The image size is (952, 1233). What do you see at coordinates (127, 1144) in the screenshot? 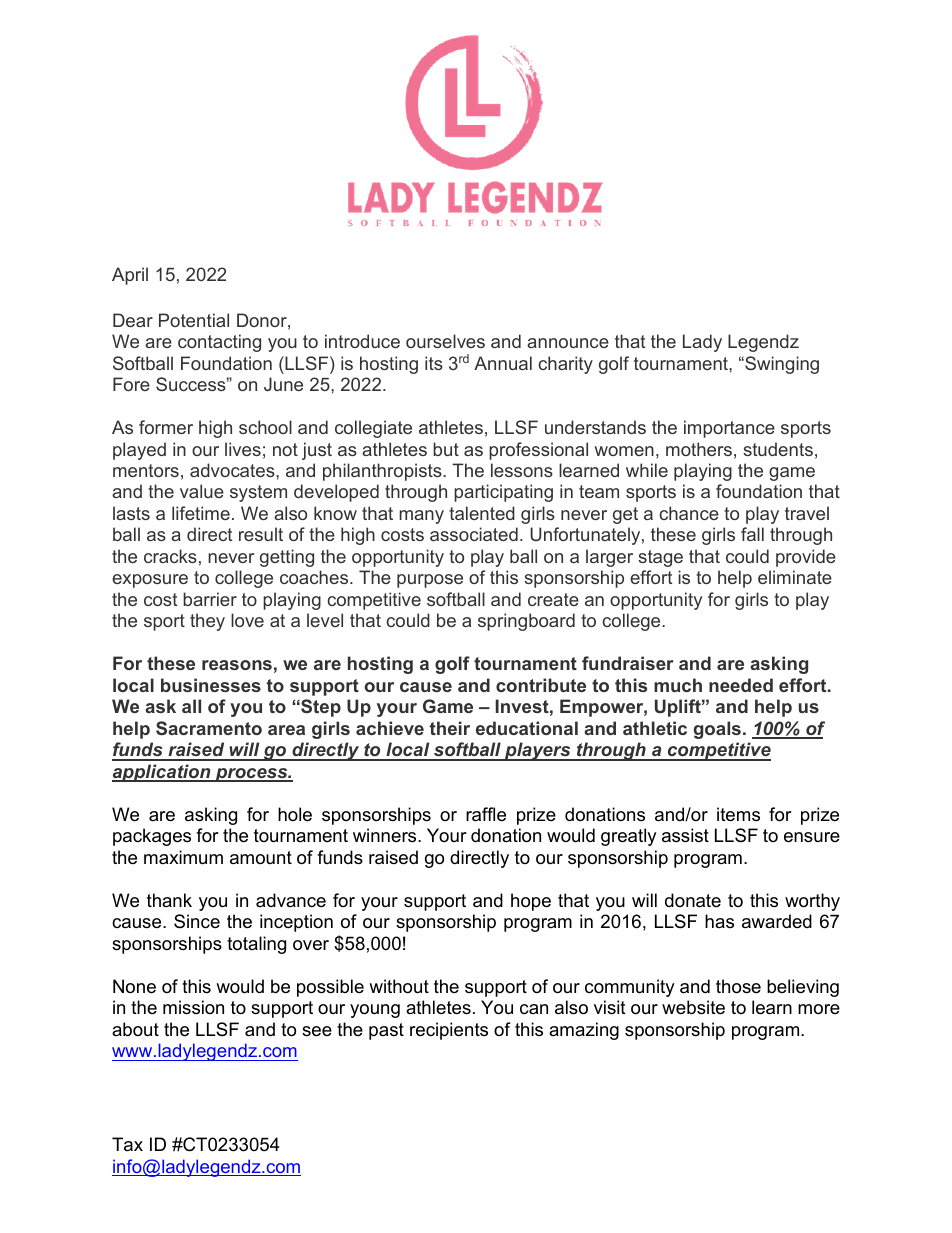
I see `Tax` at bounding box center [127, 1144].
